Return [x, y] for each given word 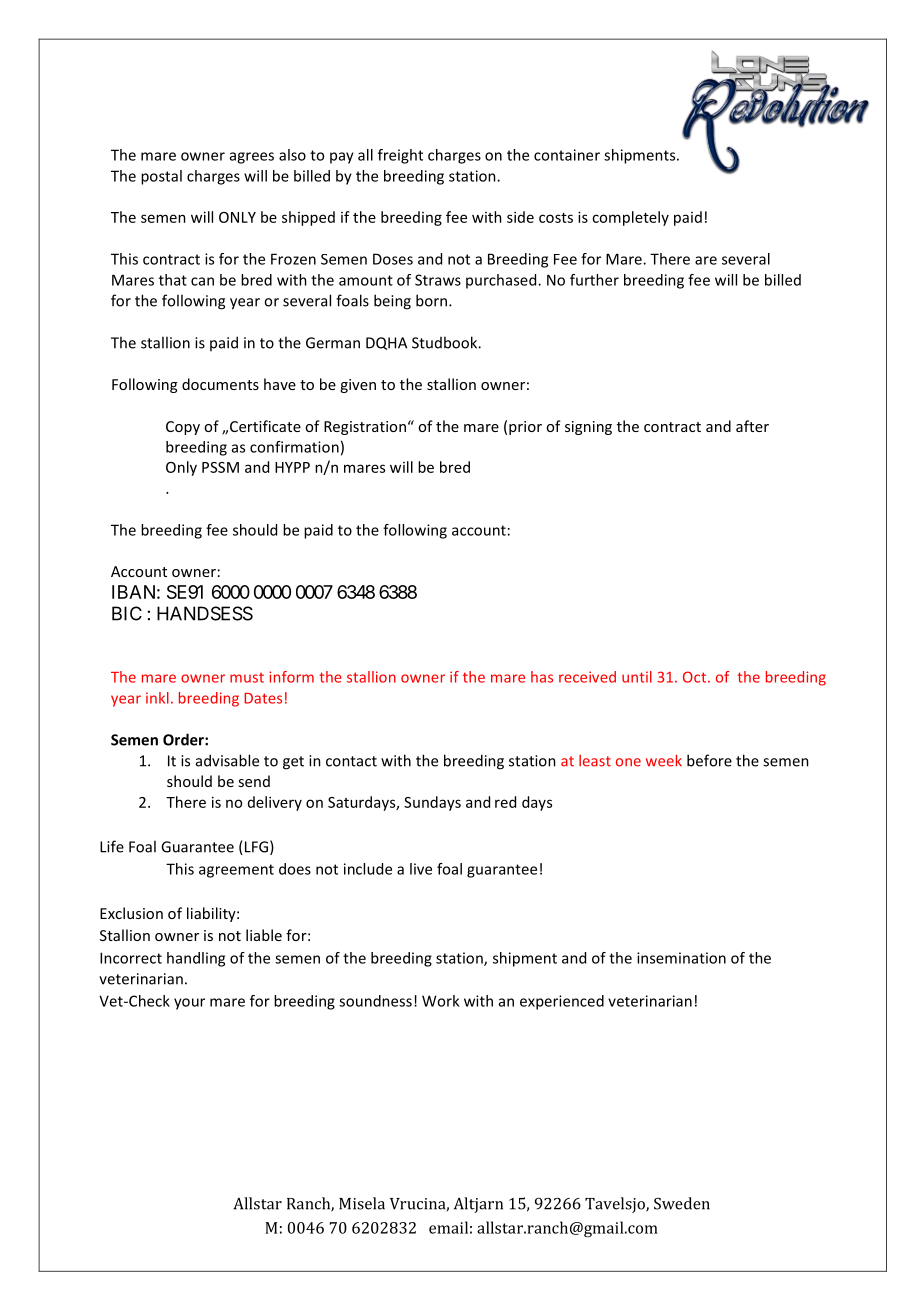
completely [630, 218]
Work [440, 1001]
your [189, 1004]
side [520, 217]
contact [351, 761]
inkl [157, 698]
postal [161, 177]
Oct [696, 677]
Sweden [682, 1203]
